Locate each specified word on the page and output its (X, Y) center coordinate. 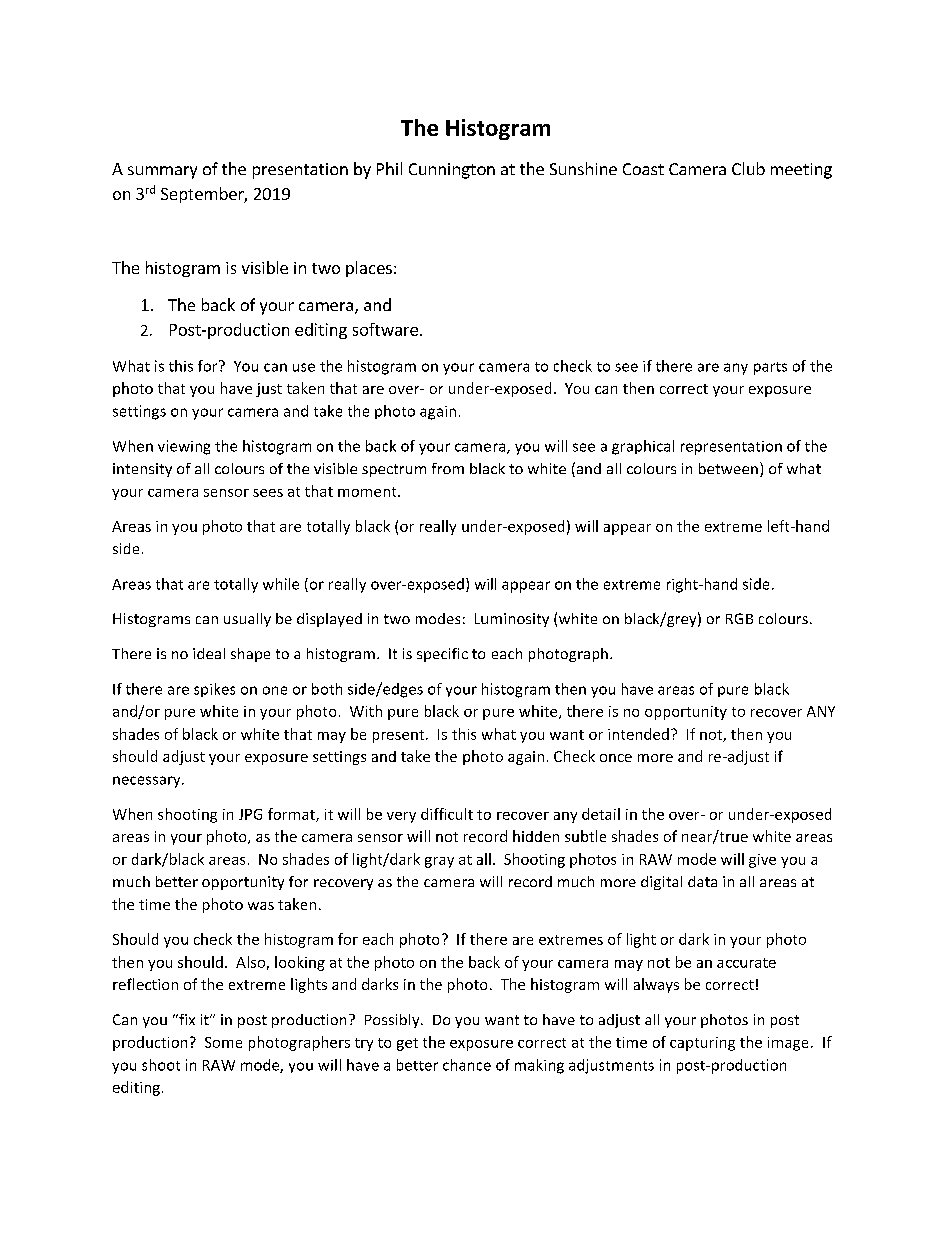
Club (748, 168)
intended (638, 734)
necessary (148, 782)
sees (268, 493)
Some (223, 1042)
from (448, 468)
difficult (447, 814)
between (728, 468)
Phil (389, 168)
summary (162, 172)
